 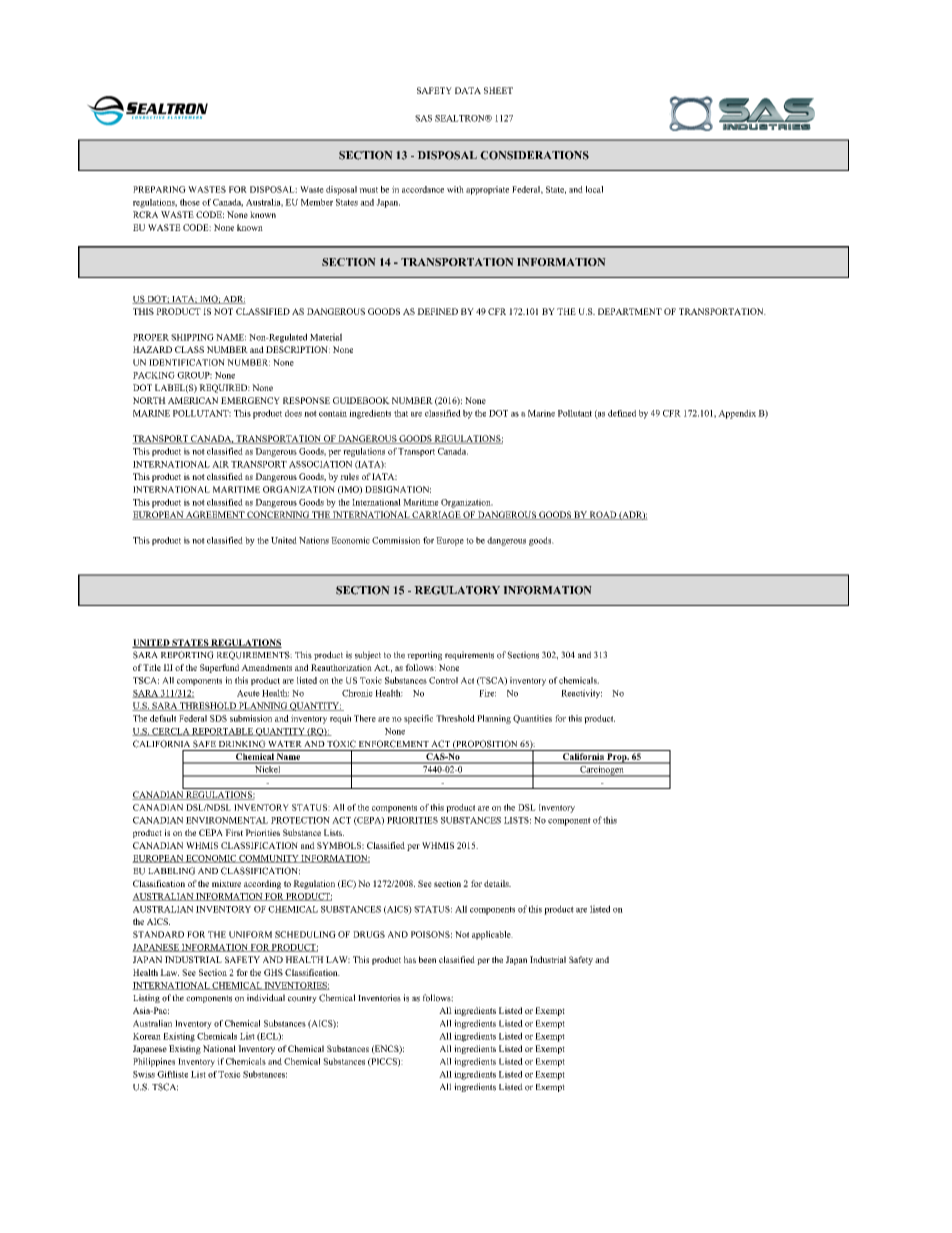 I want to click on REPORTABLE, so click(x=222, y=732).
